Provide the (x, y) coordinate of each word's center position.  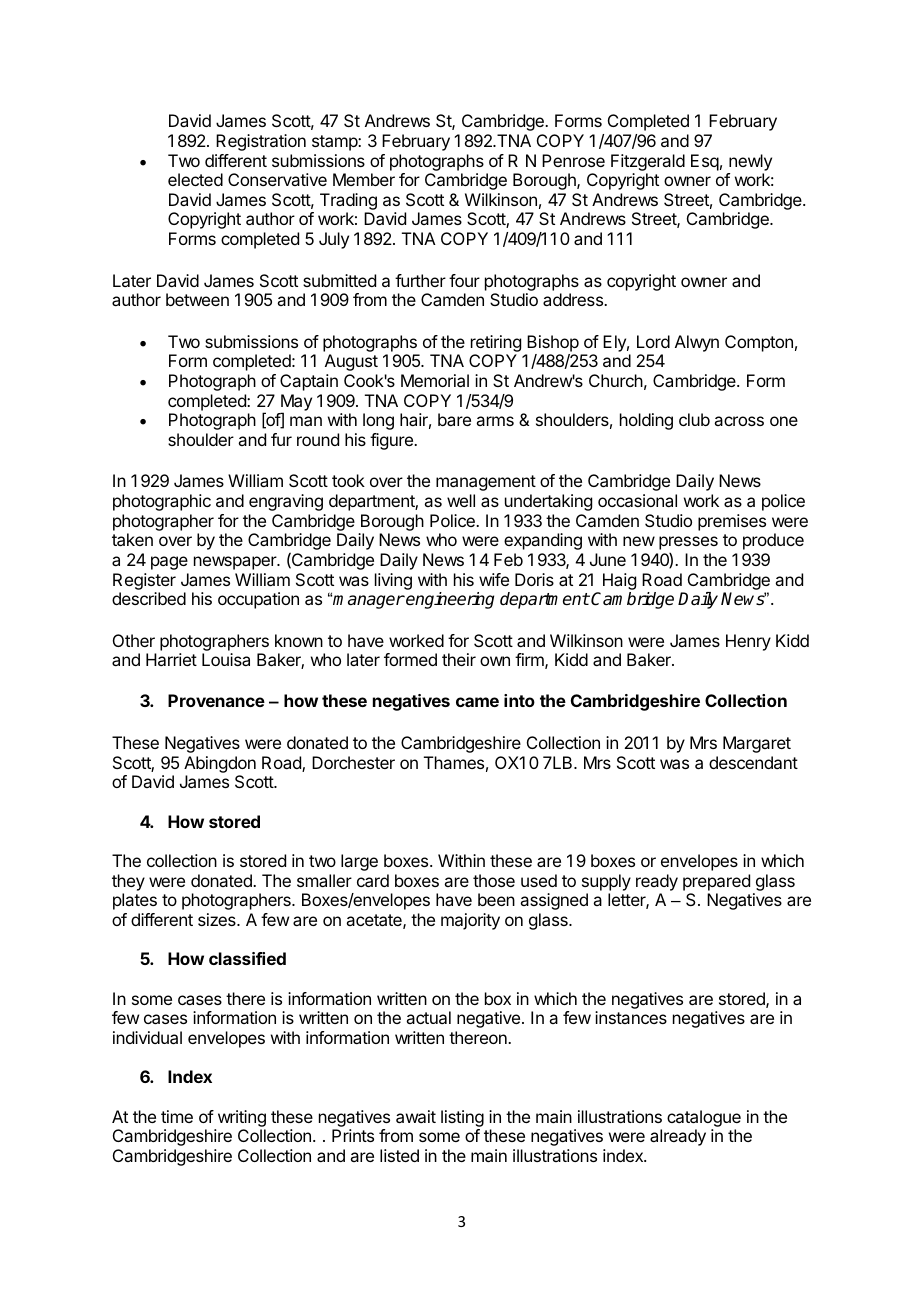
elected (195, 179)
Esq (705, 162)
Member (364, 179)
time (177, 1116)
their (459, 659)
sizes (218, 919)
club (694, 419)
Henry (748, 642)
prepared (716, 882)
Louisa (226, 659)
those (494, 880)
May (296, 403)
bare (454, 419)
